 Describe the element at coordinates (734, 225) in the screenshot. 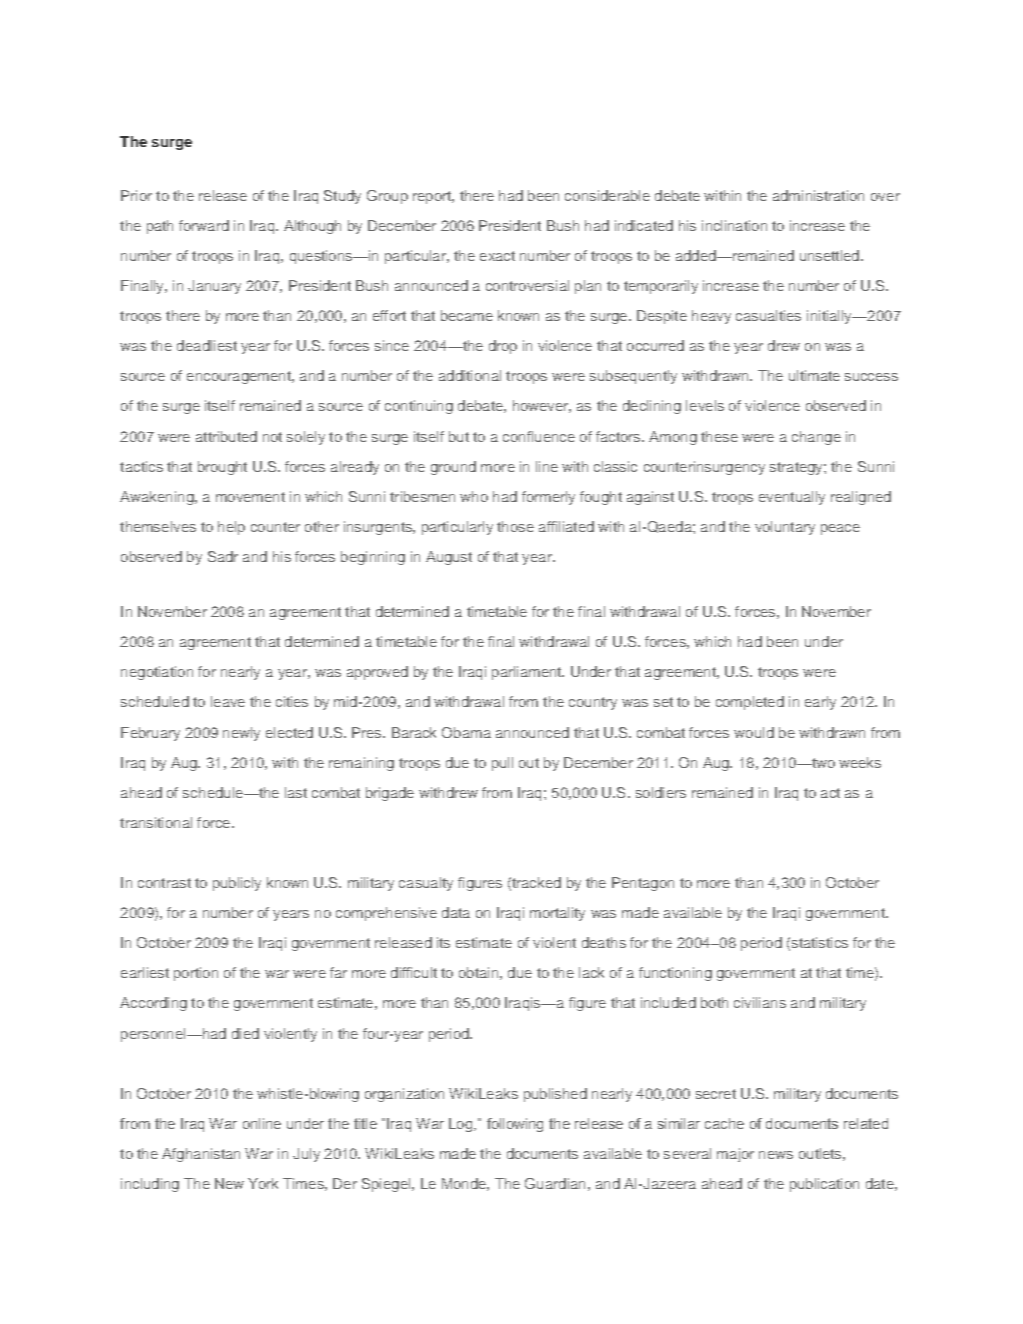

I see `inclination` at that location.
